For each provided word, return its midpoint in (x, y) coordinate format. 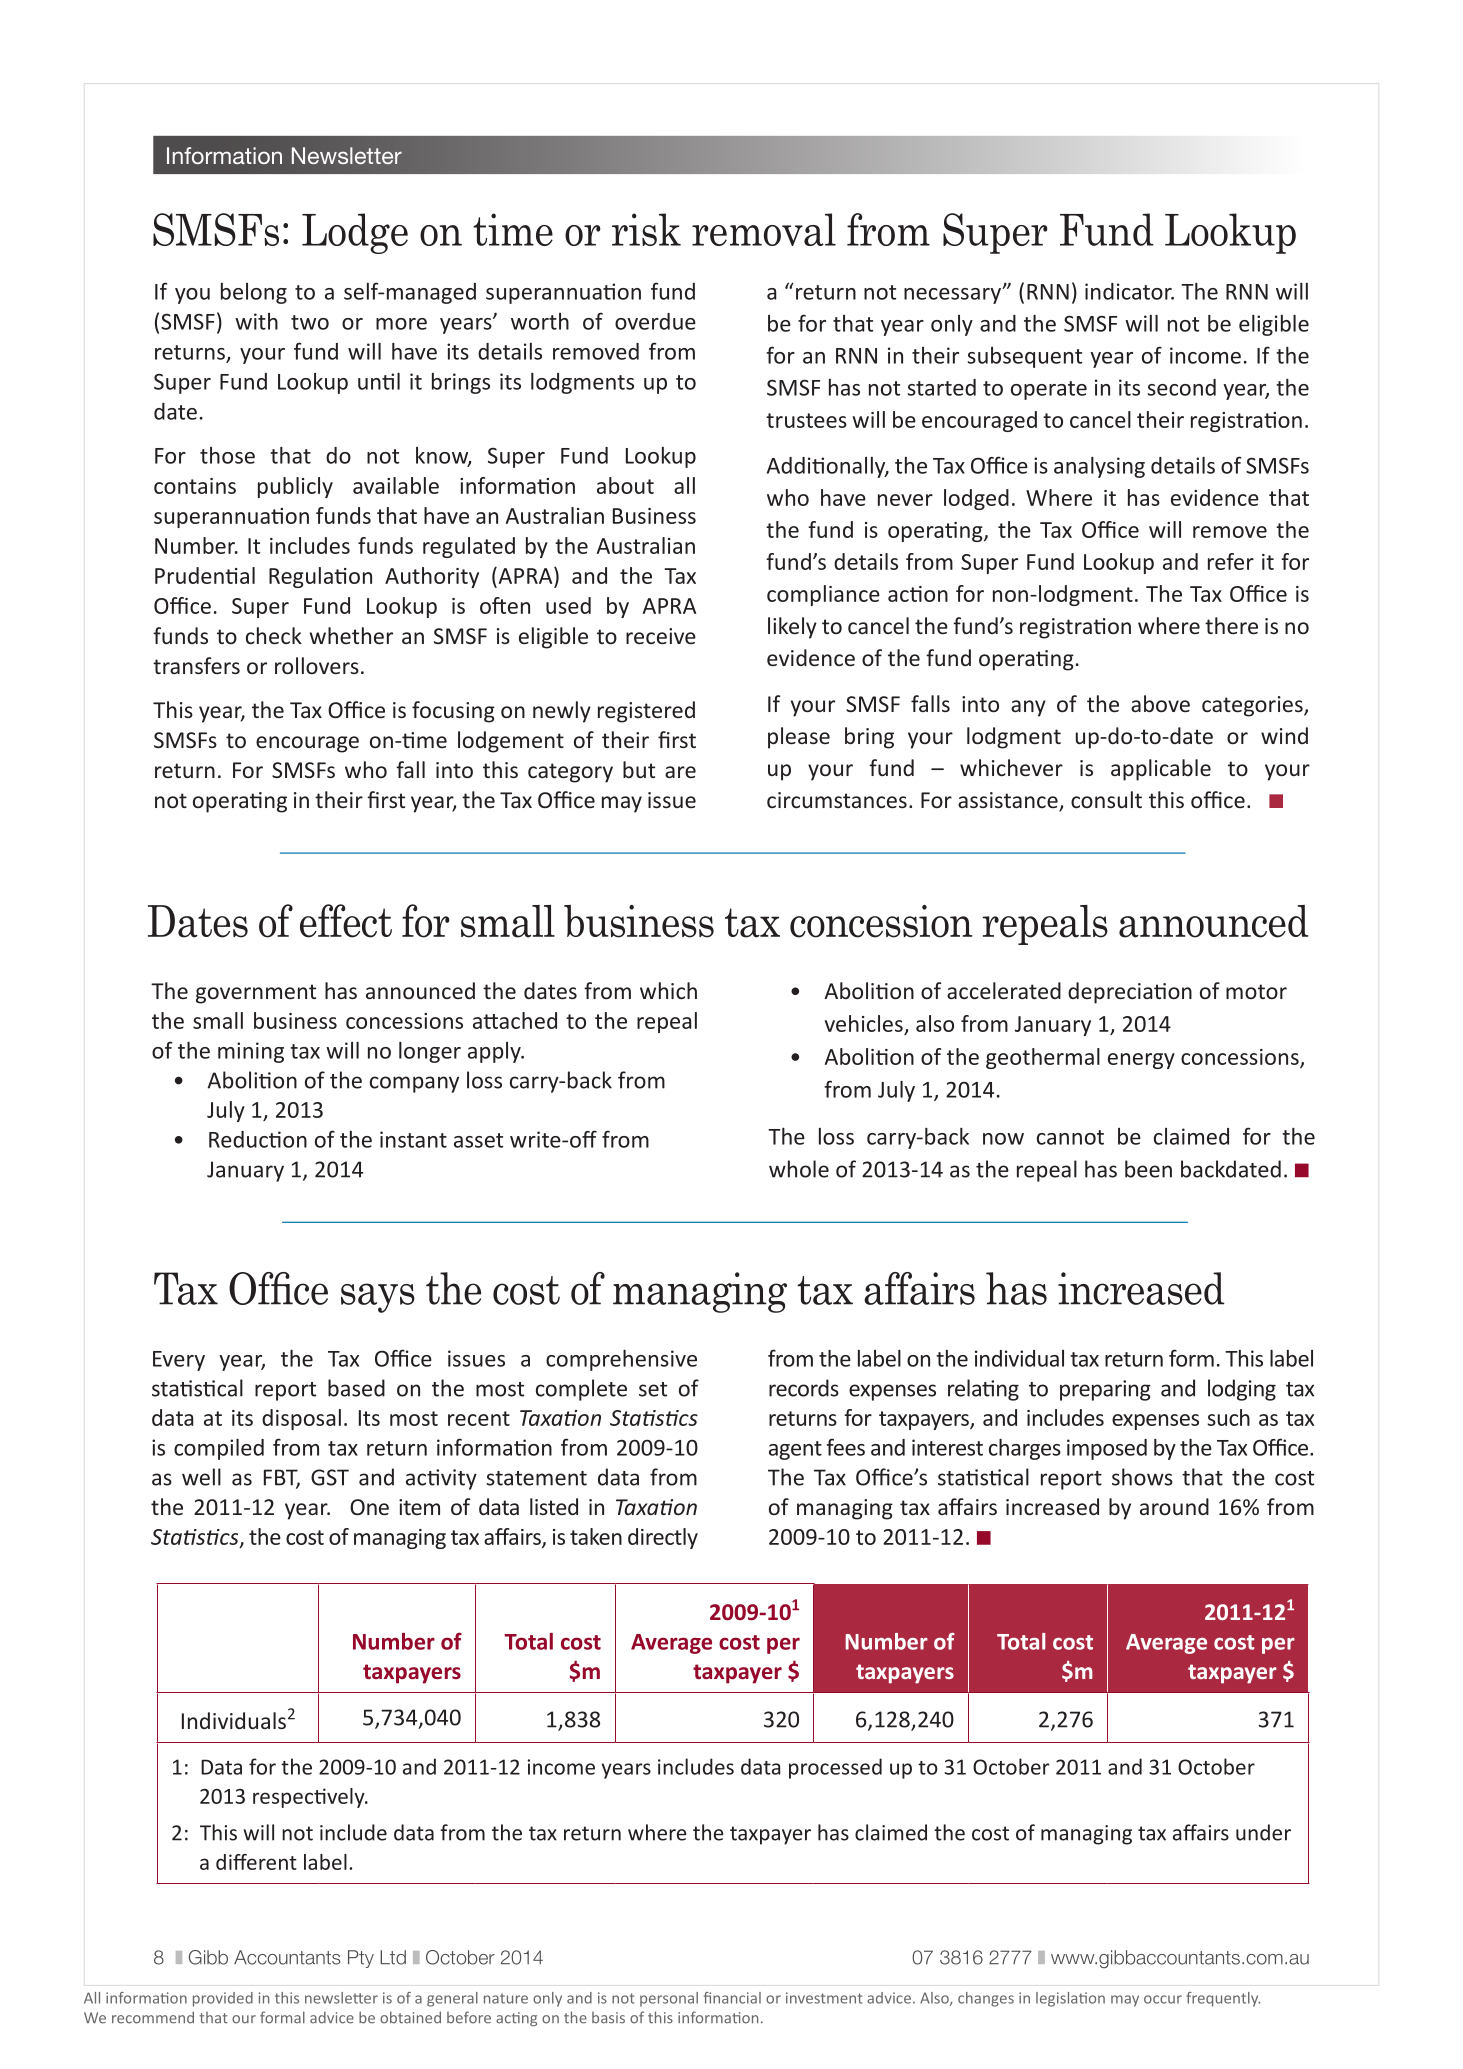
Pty (361, 1959)
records (804, 1388)
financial (732, 1998)
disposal (301, 1419)
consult (1106, 799)
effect (346, 921)
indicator (1129, 291)
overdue (655, 321)
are (680, 772)
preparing (1105, 1390)
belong (254, 293)
